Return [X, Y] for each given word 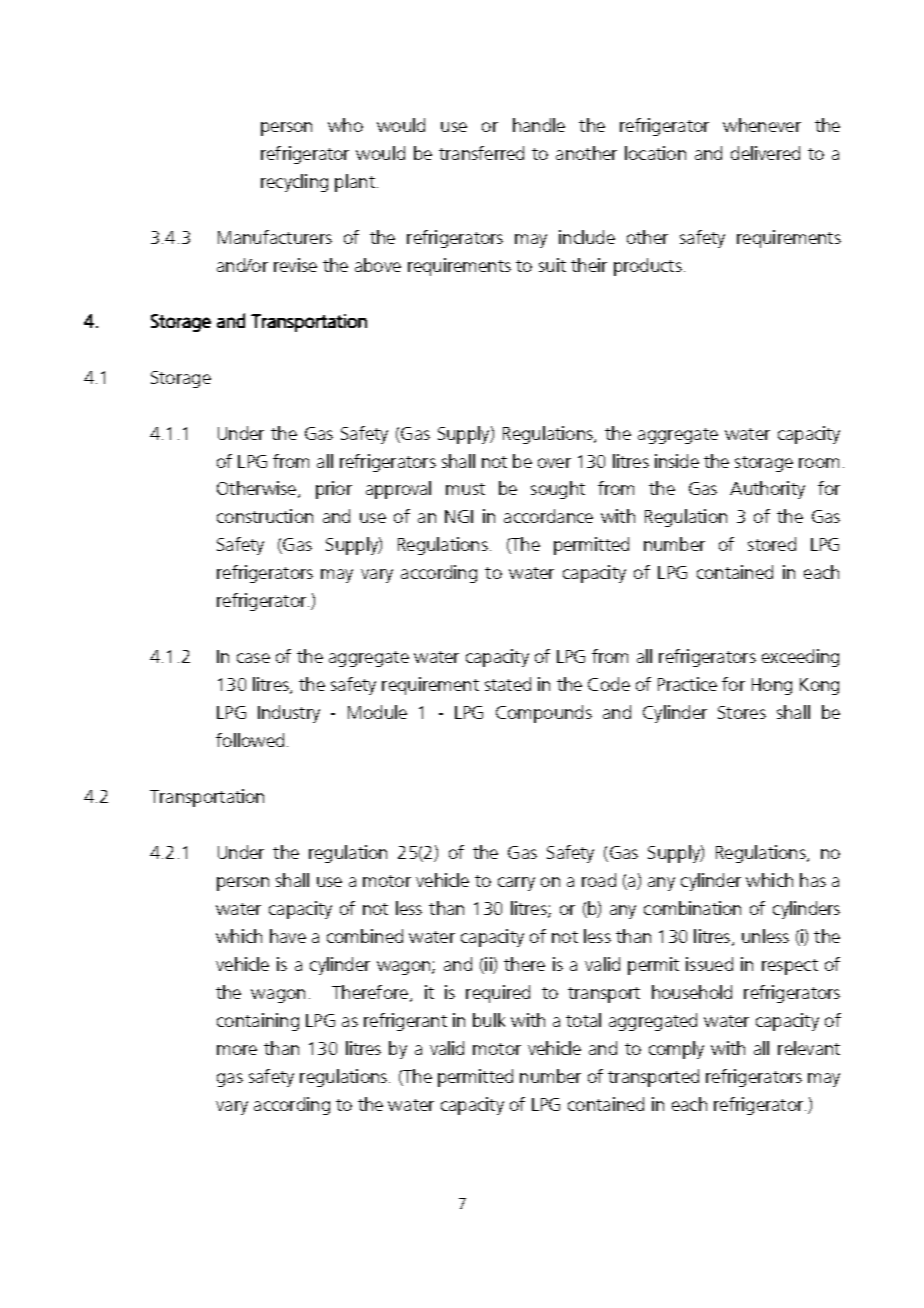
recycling [294, 183]
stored [772, 544]
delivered [765, 153]
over [554, 463]
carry [516, 884]
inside [677, 461]
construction [265, 516]
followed [250, 740]
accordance [548, 516]
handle [539, 125]
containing [258, 1022]
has [813, 880]
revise [295, 265]
